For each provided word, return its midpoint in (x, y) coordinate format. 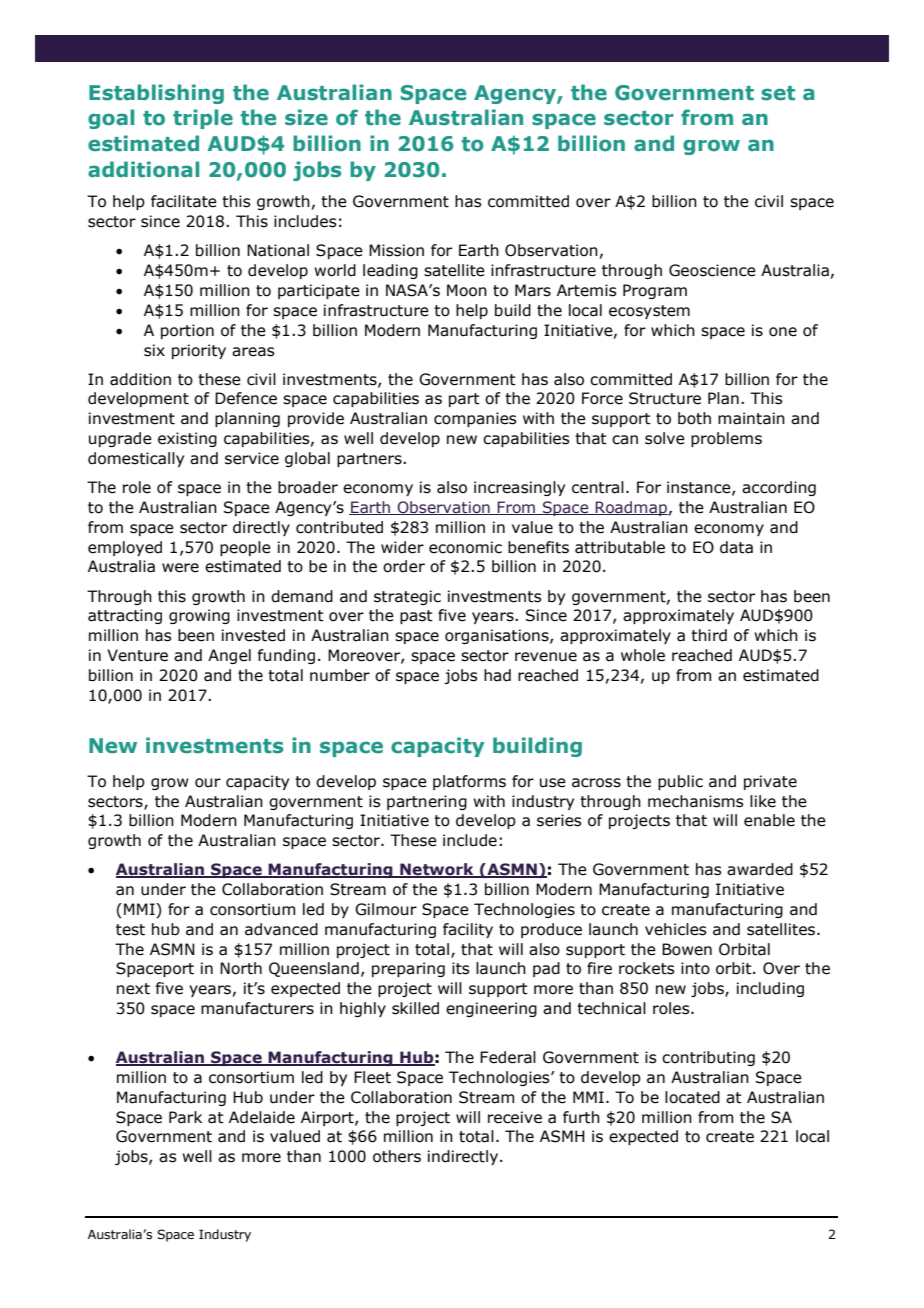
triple (203, 119)
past (416, 617)
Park (185, 1117)
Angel (229, 656)
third (709, 635)
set (778, 93)
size (306, 117)
